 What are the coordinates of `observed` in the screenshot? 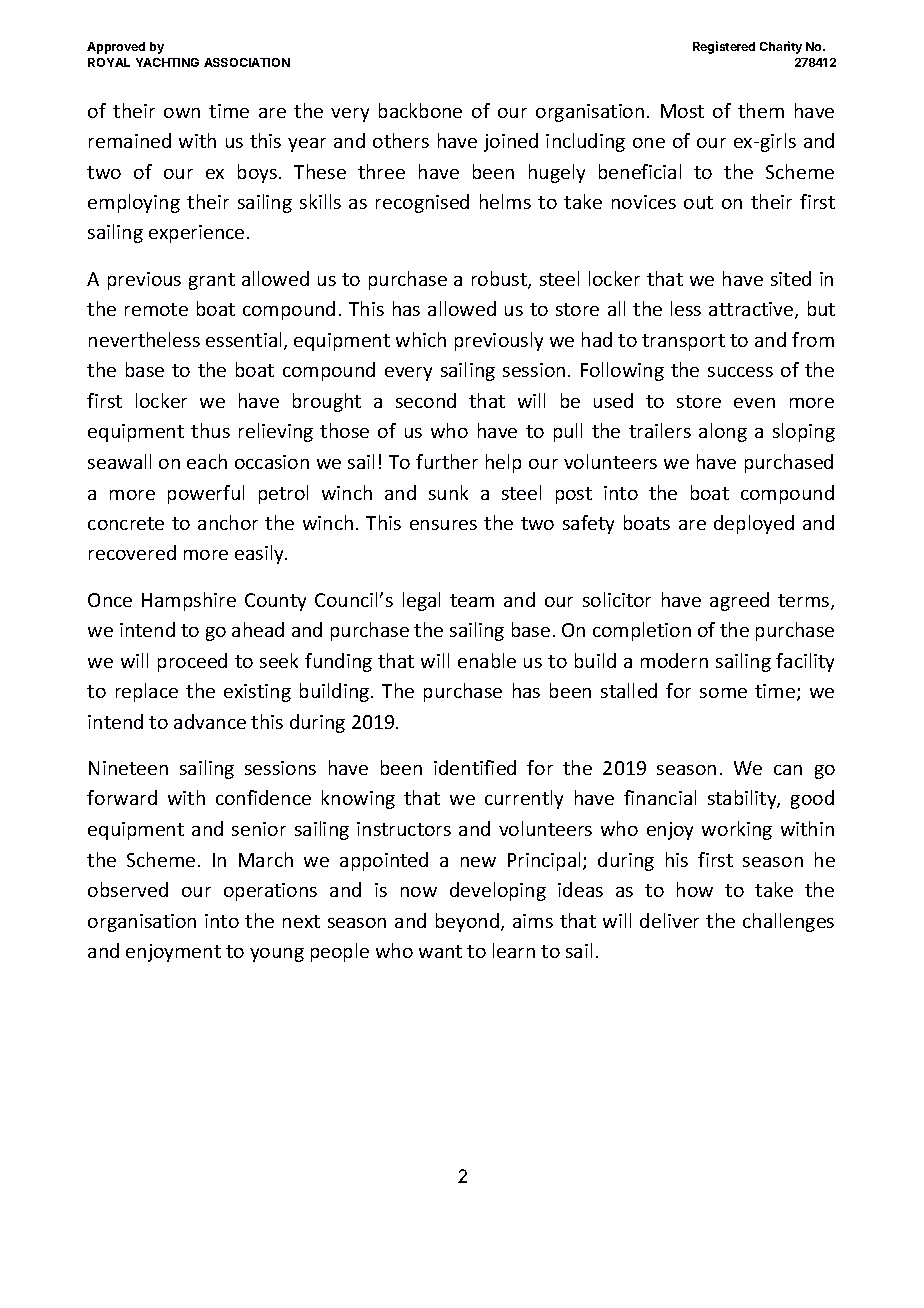 It's located at (128, 889).
